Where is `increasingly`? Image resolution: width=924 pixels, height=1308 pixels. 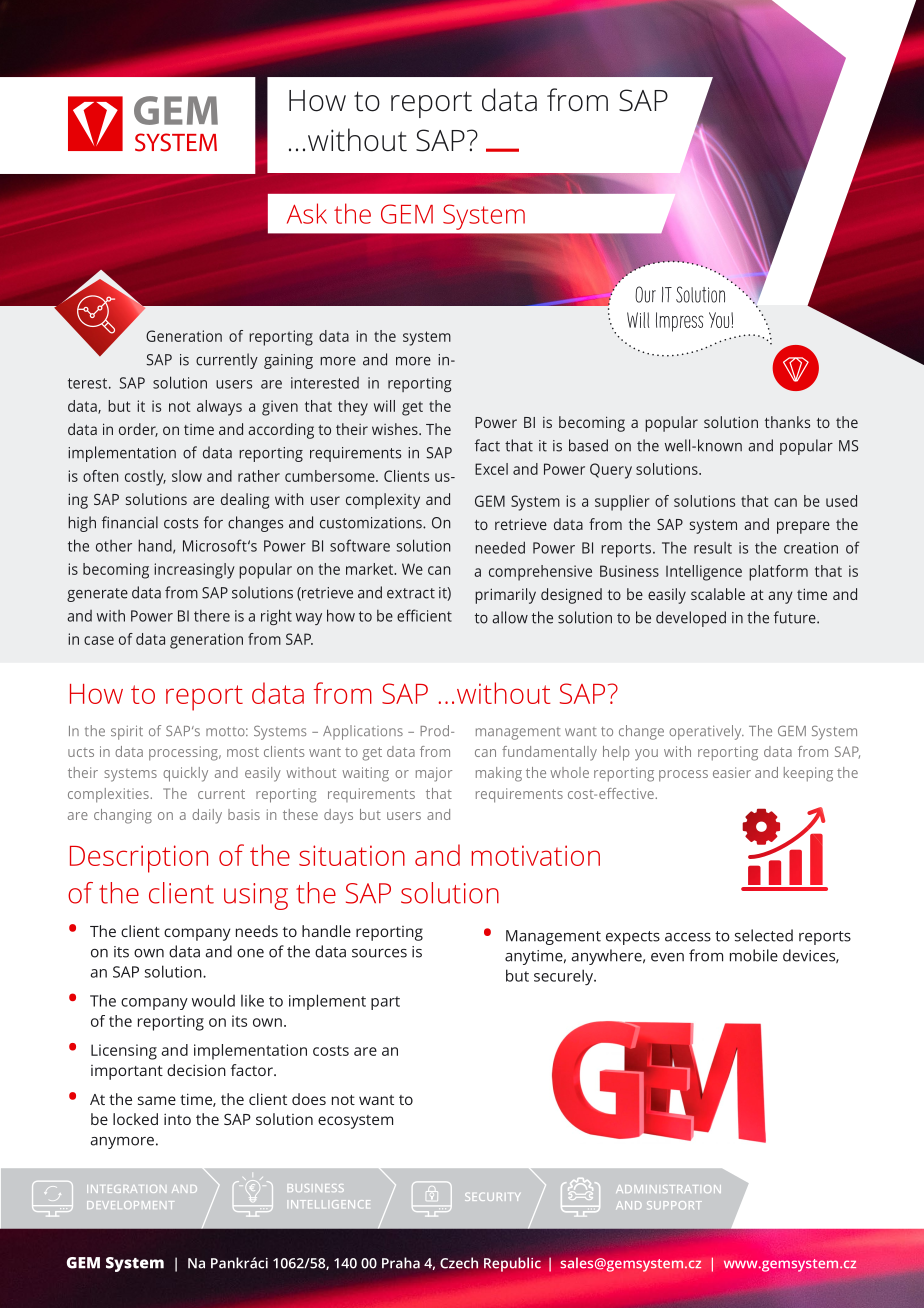 increasingly is located at coordinates (194, 571).
